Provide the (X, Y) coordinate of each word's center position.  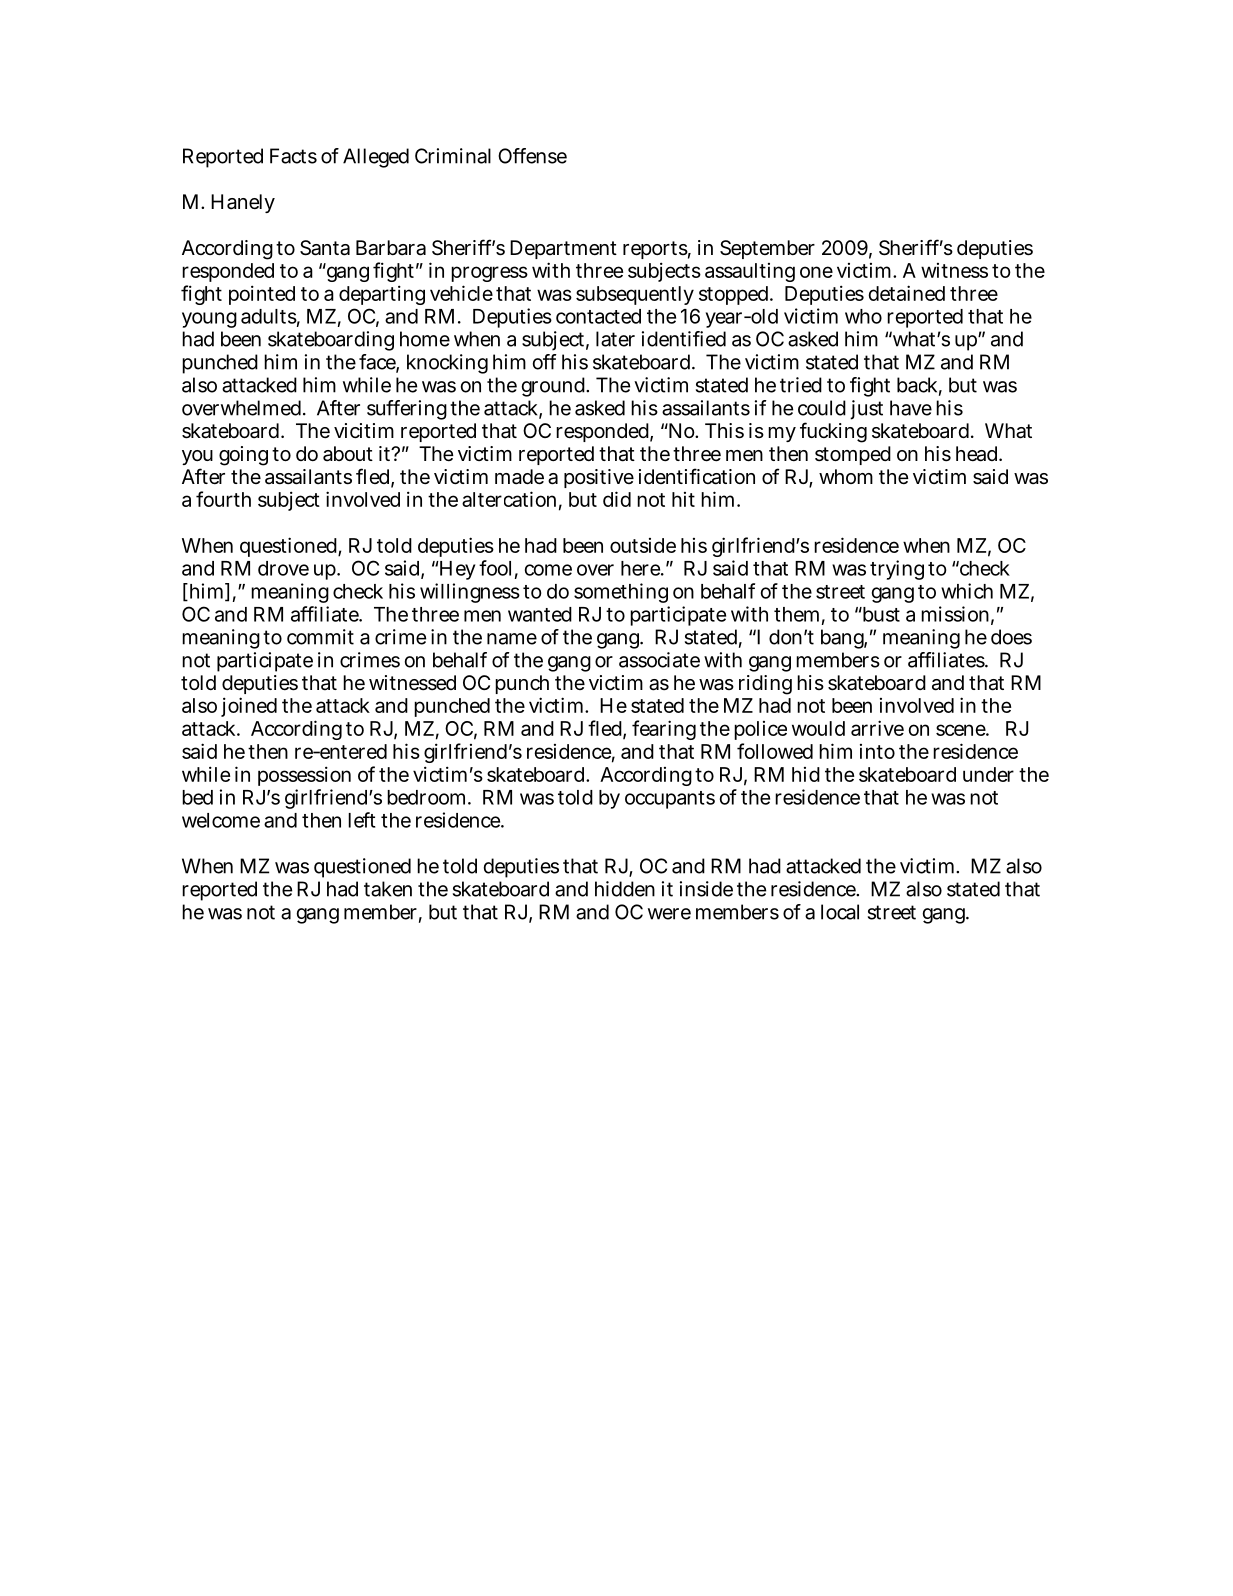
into (877, 751)
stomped (853, 455)
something (621, 593)
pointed (262, 295)
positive (599, 478)
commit (320, 637)
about (348, 454)
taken (388, 889)
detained (906, 293)
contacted (598, 316)
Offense (532, 156)
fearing (664, 730)
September (767, 249)
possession (304, 776)
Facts (293, 156)
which (967, 591)
